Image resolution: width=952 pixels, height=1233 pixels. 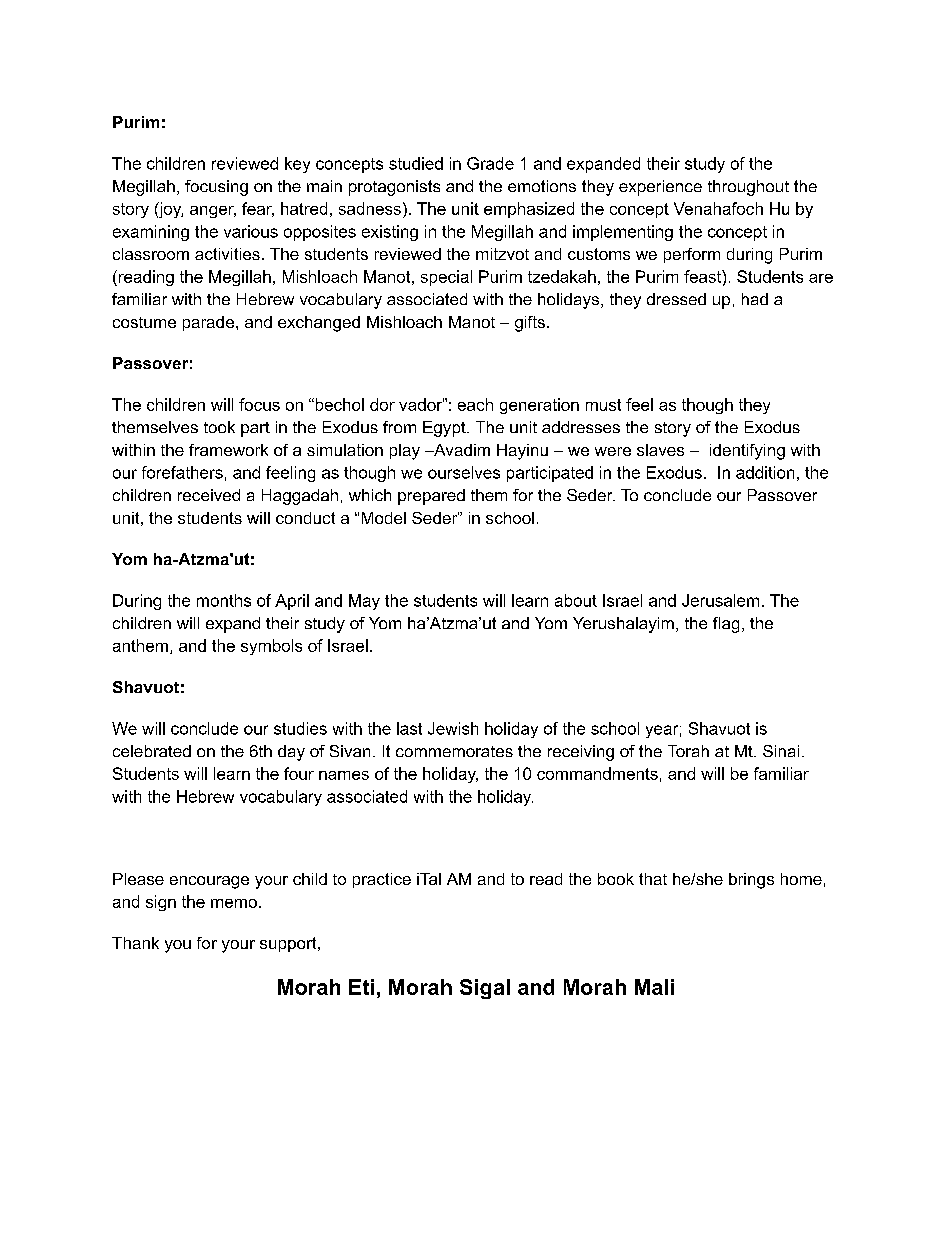 I want to click on framework, so click(x=228, y=450).
